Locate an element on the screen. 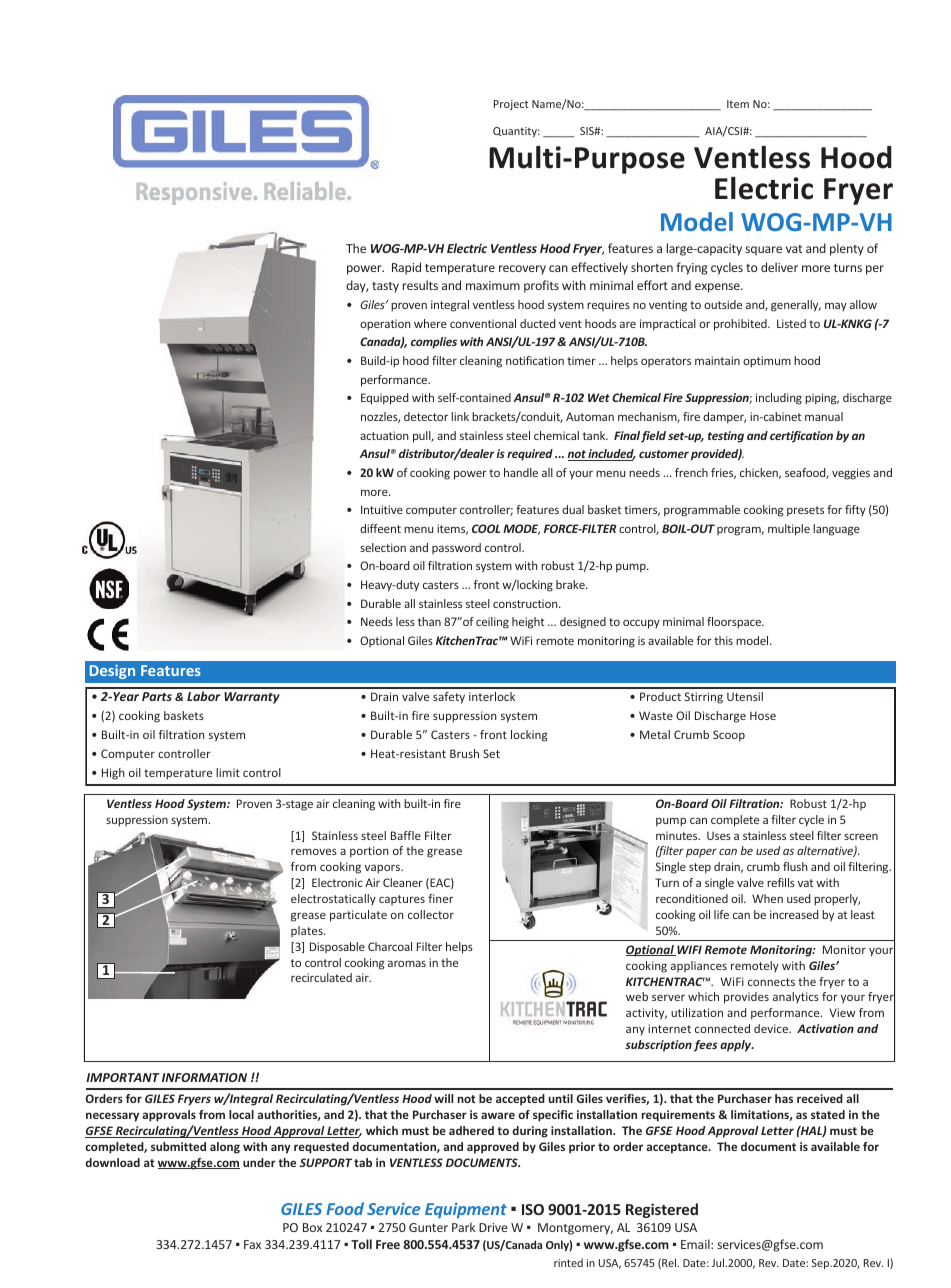 The image size is (951, 1288). removes is located at coordinates (314, 851).
